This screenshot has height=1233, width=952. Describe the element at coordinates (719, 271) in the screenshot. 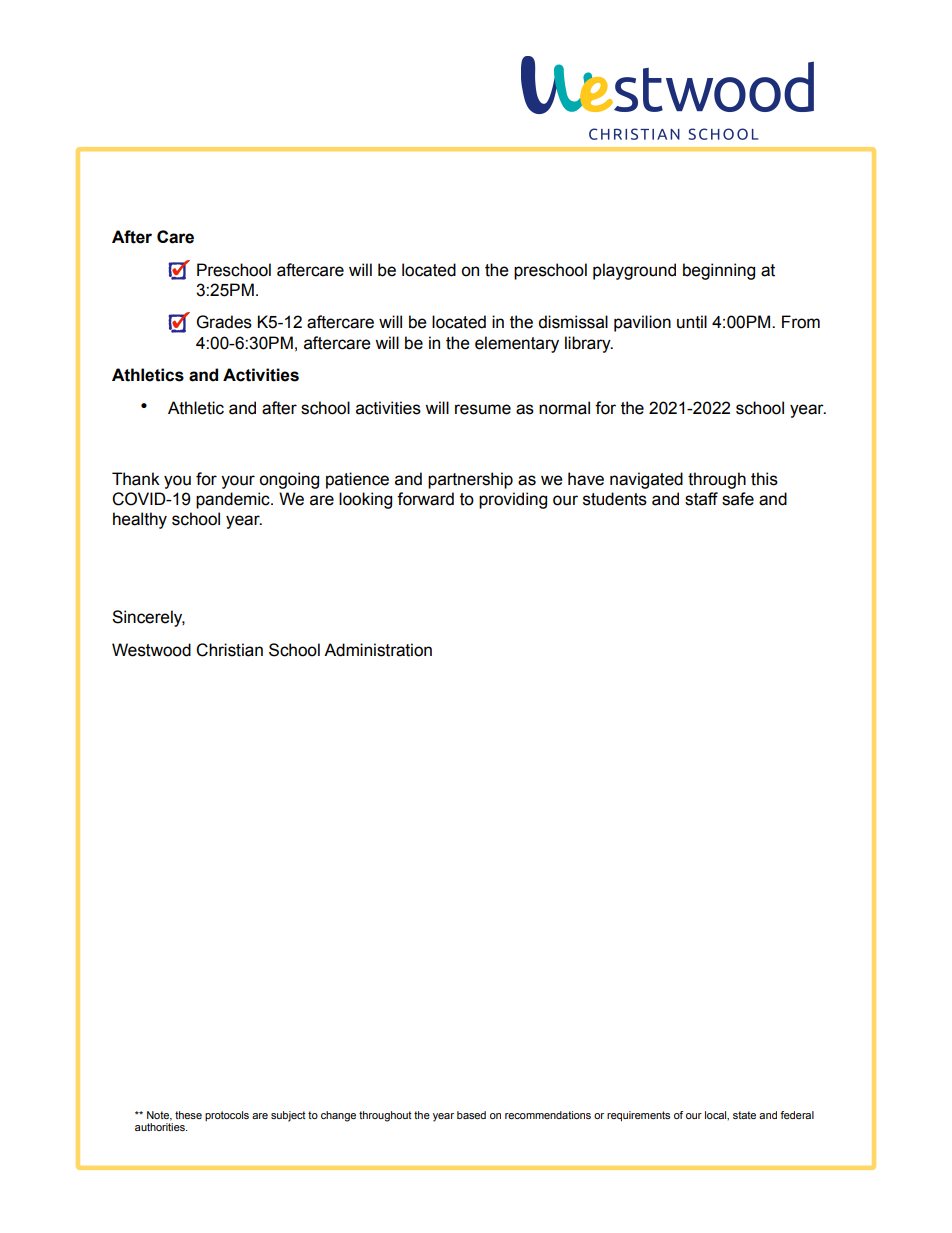

I see `beginning` at that location.
